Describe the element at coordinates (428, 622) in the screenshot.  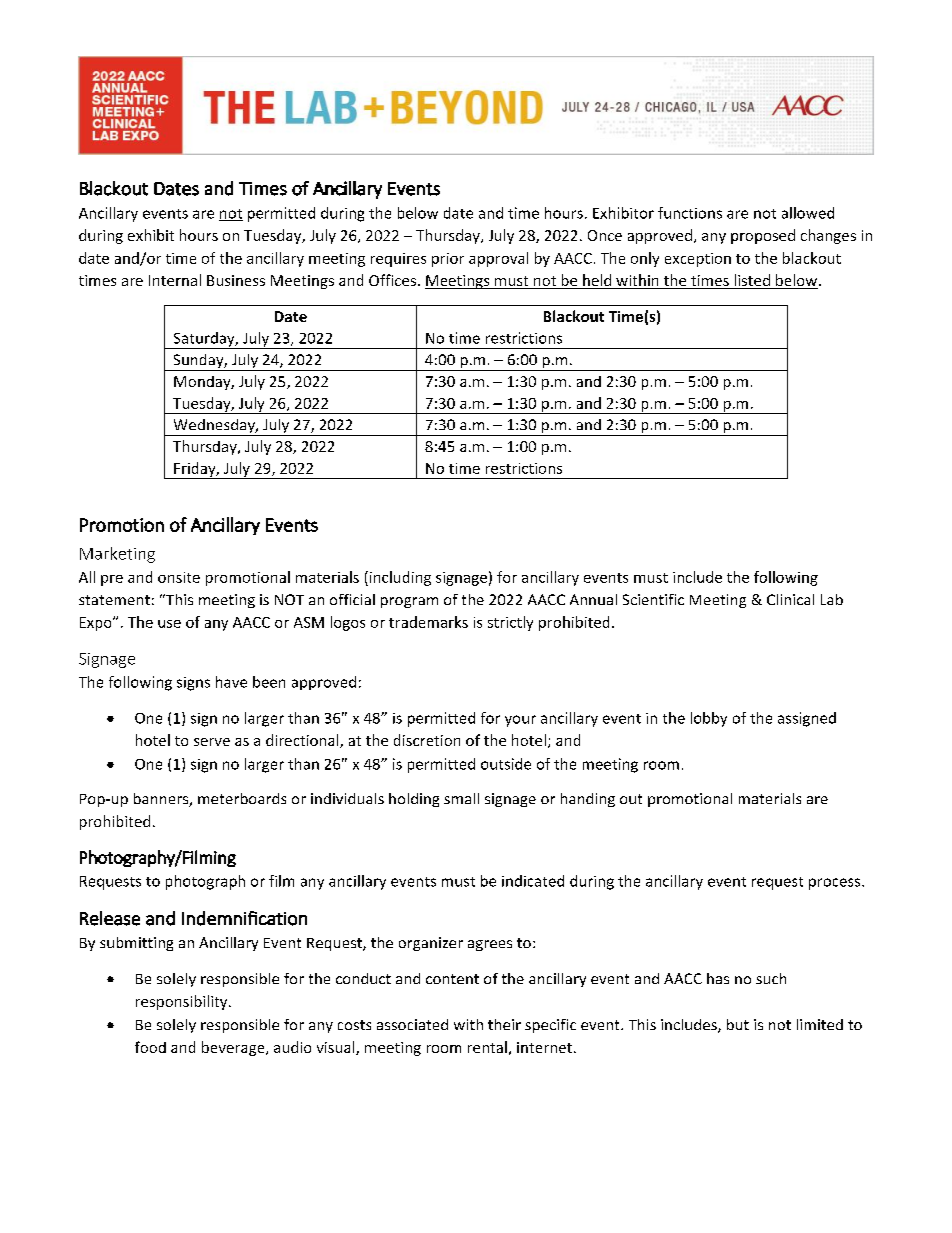
I see `trademarks` at that location.
